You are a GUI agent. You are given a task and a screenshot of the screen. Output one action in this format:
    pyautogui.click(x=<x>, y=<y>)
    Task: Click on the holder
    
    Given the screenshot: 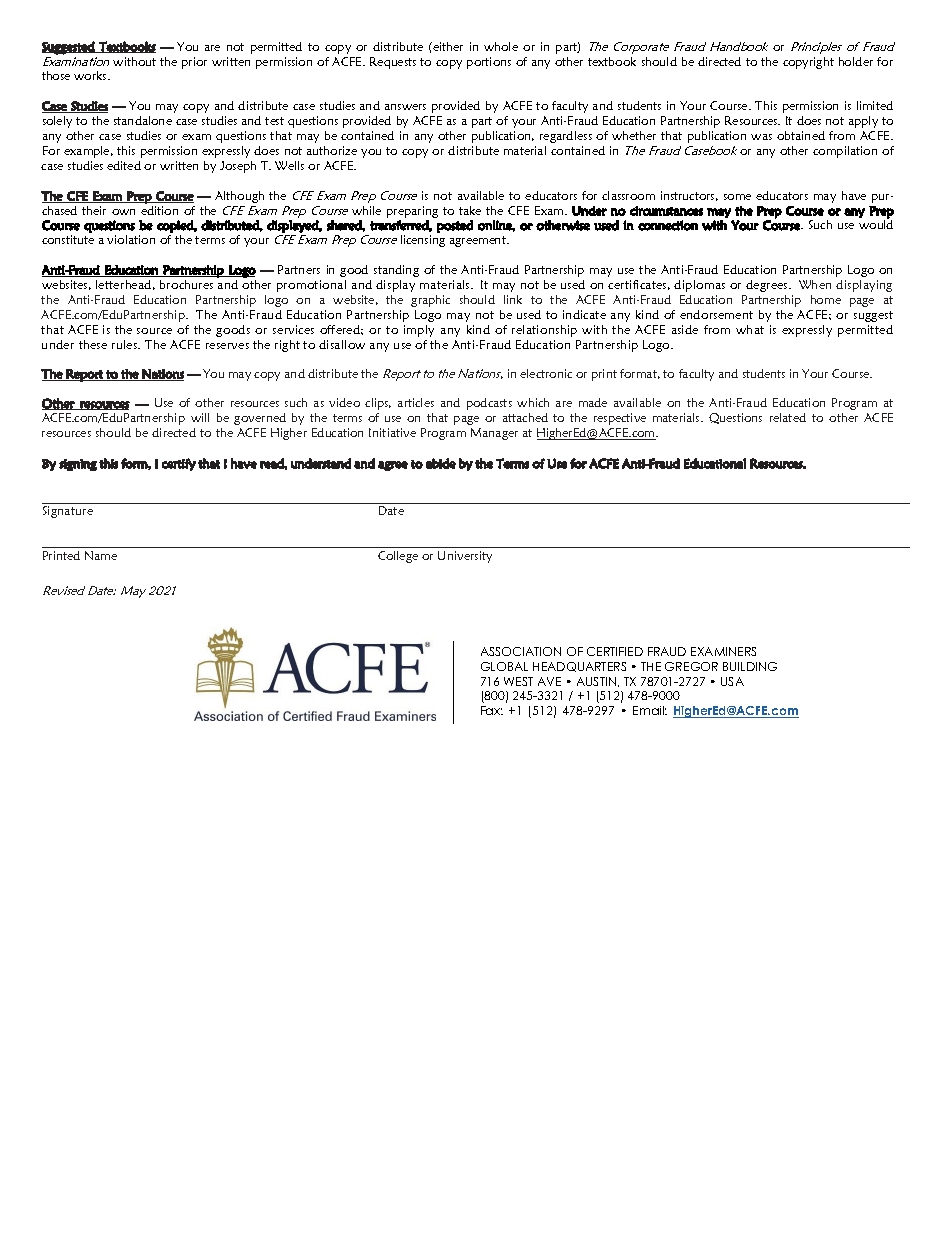 What is the action you would take?
    pyautogui.click(x=856, y=61)
